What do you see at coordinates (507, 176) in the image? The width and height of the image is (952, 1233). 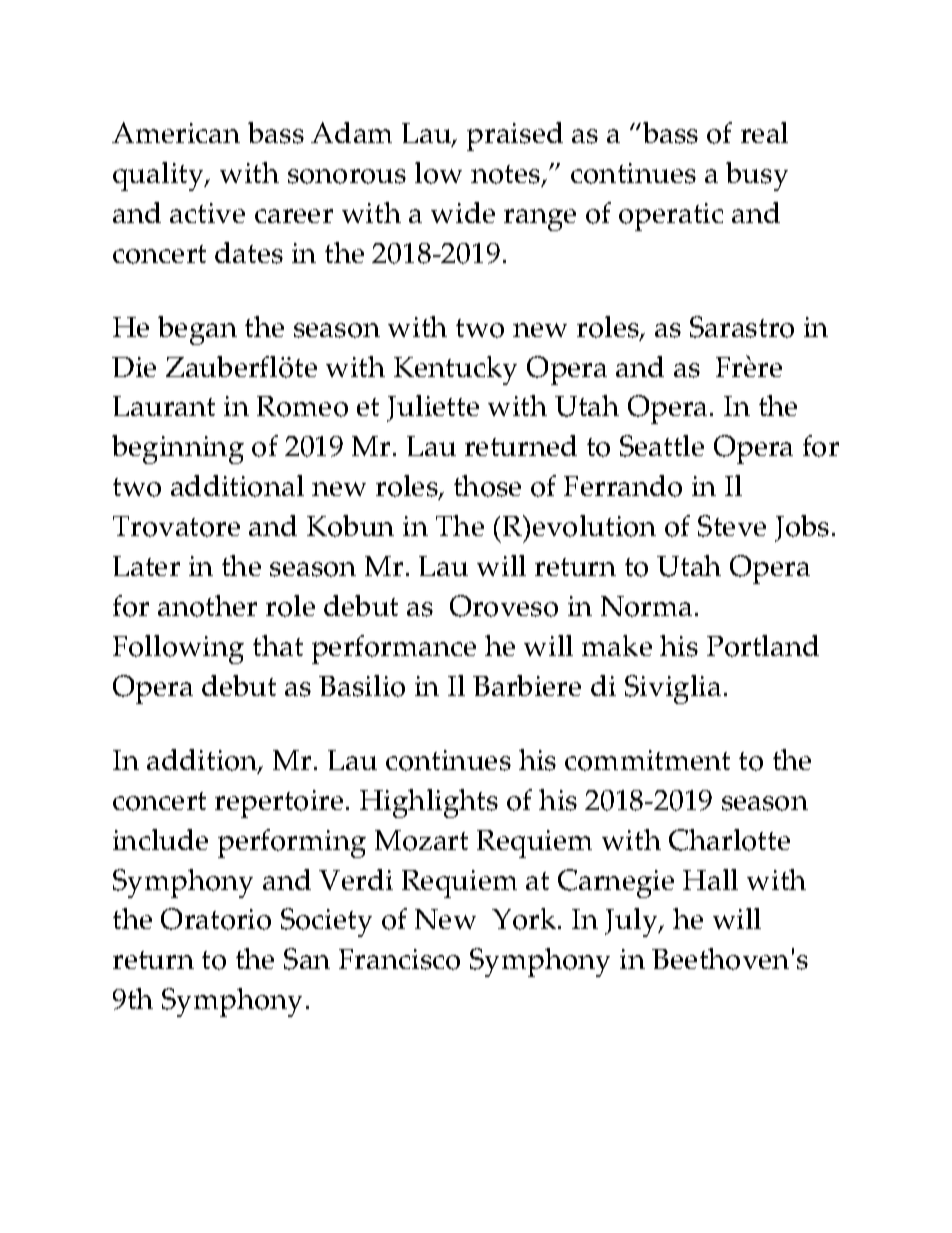 I see `notes` at bounding box center [507, 176].
